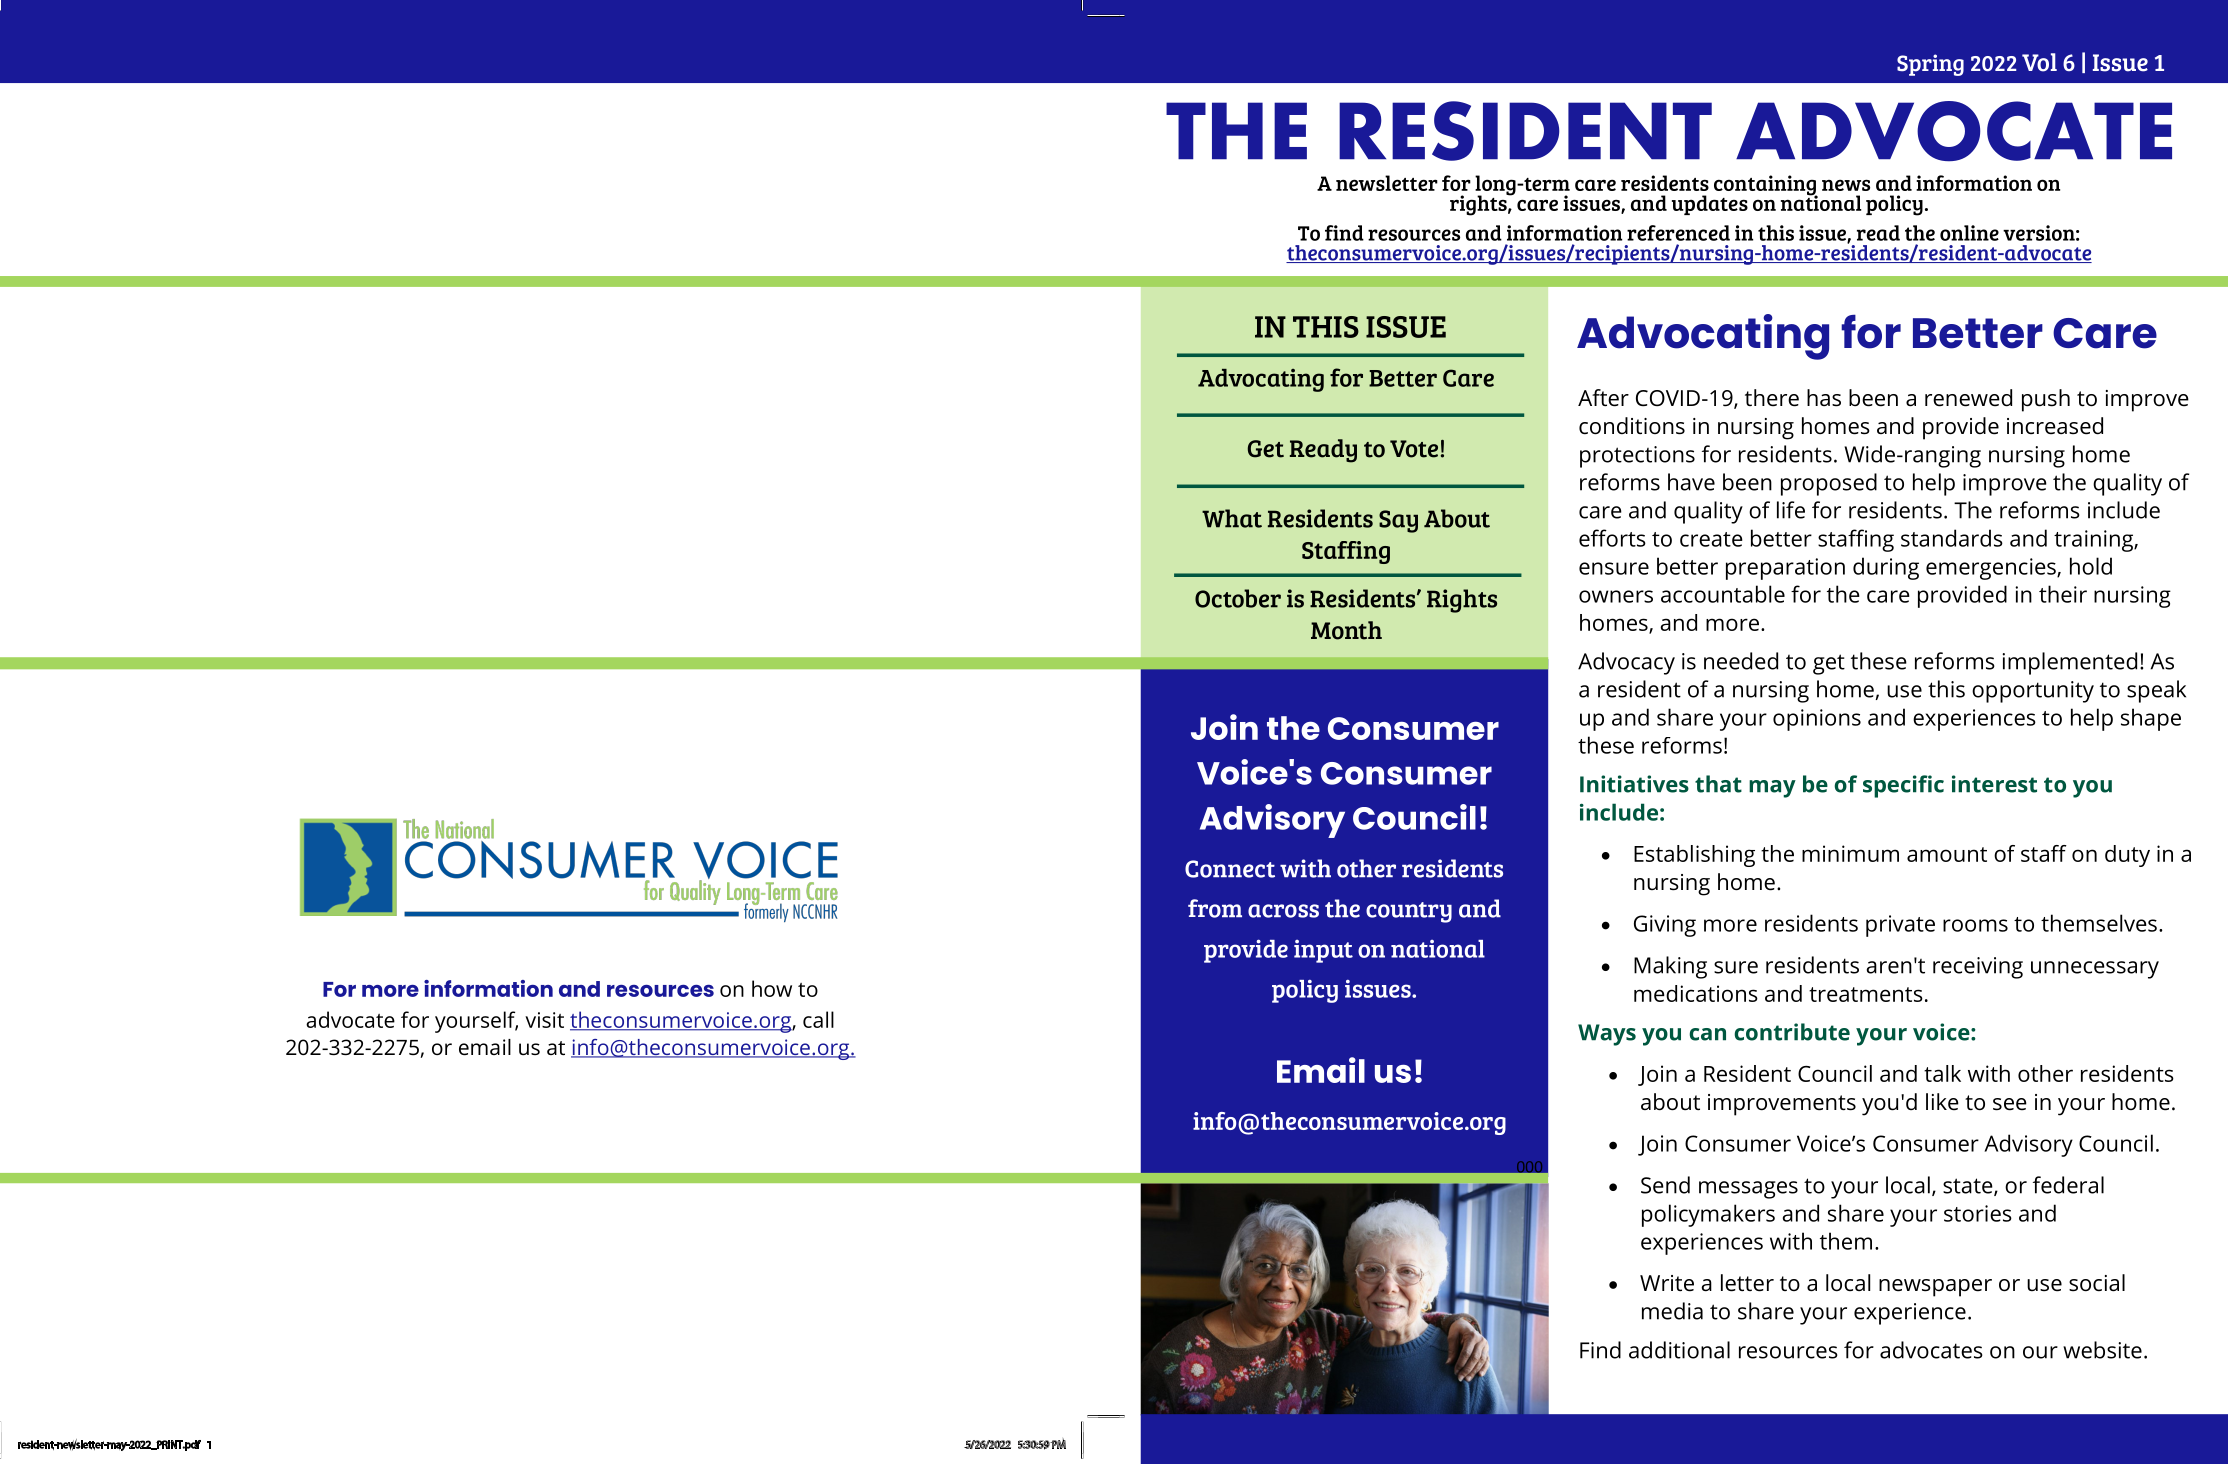 This document has height=1464, width=2228. Describe the element at coordinates (818, 1019) in the document. I see `call` at that location.
